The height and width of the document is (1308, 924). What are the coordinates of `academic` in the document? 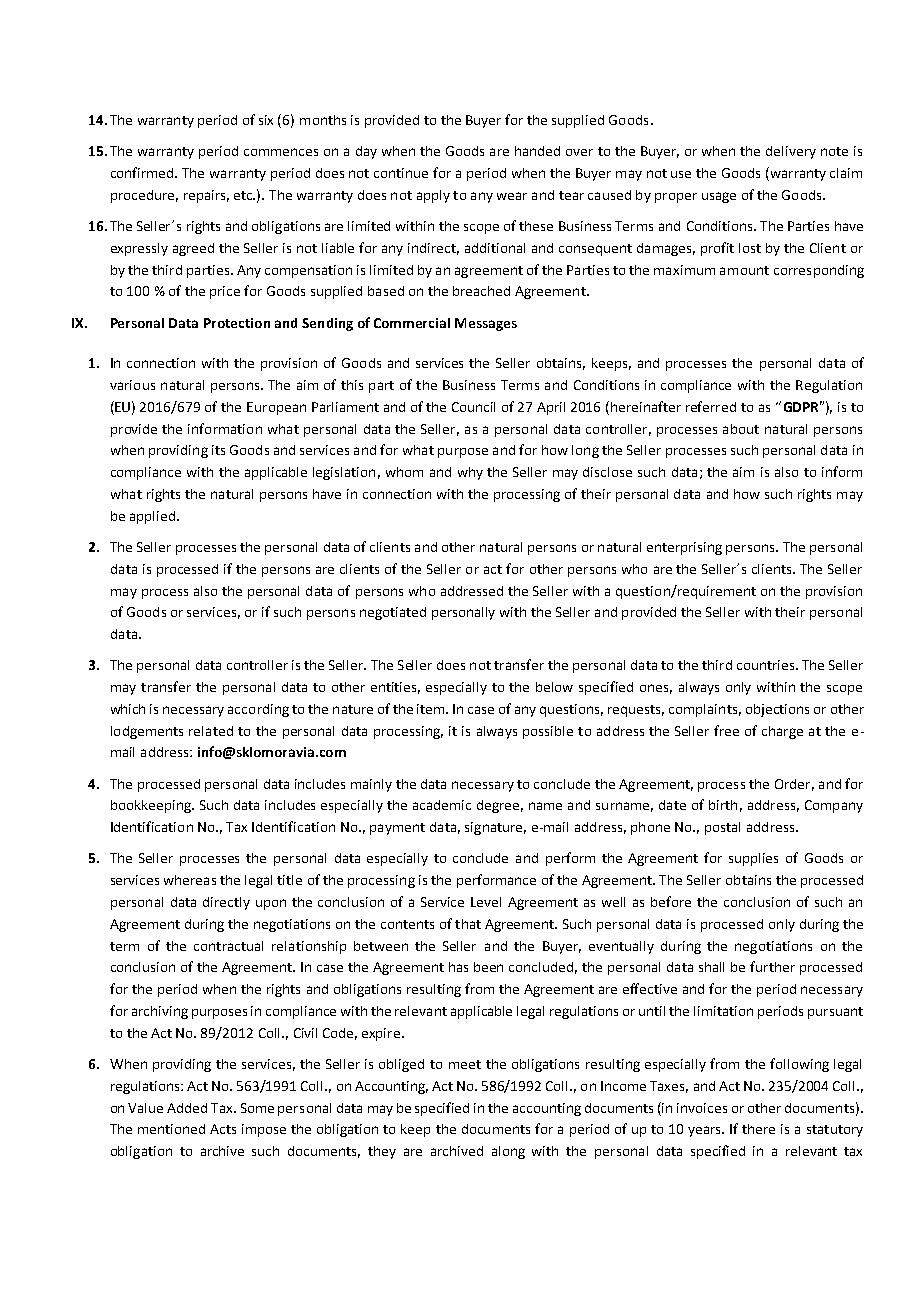 It's located at (442, 805).
